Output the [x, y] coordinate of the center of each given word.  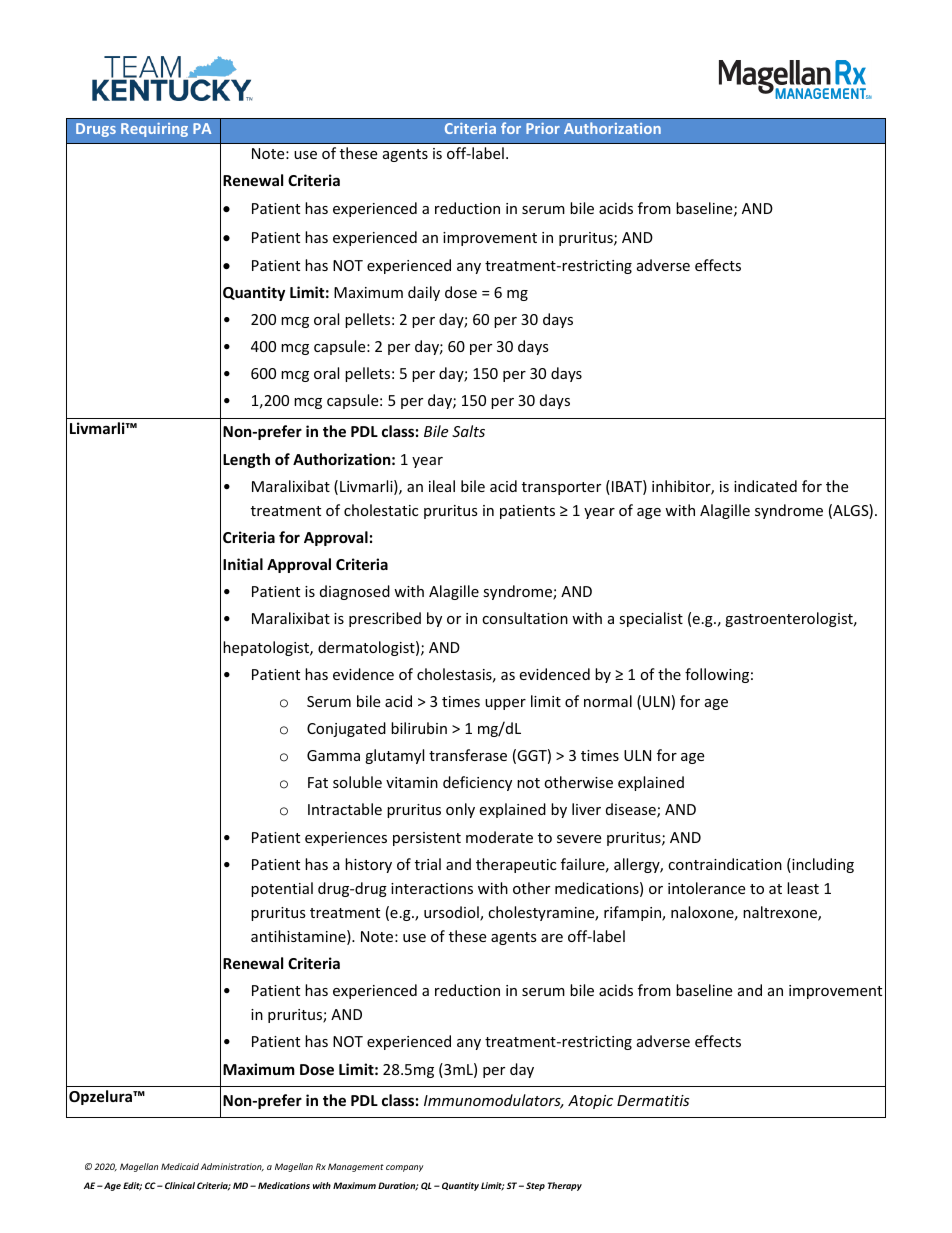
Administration [232, 1167]
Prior [543, 128]
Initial [243, 564]
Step [535, 1186]
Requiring [154, 130]
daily [424, 293]
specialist [651, 619]
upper [505, 704]
